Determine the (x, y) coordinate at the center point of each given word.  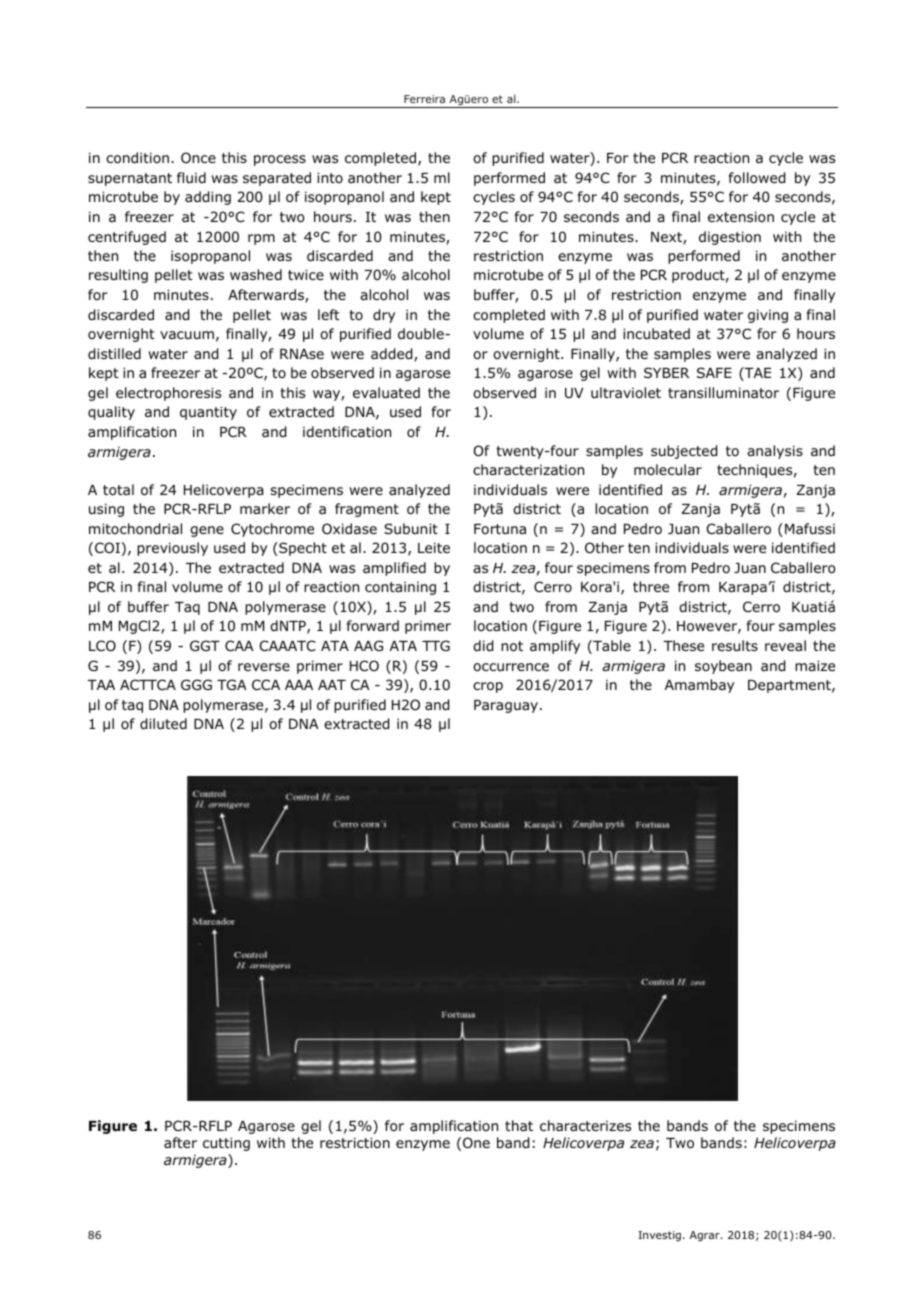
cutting (226, 1144)
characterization (528, 469)
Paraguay (507, 706)
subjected (684, 452)
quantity (208, 413)
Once (198, 157)
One (476, 1143)
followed (757, 178)
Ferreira (424, 99)
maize (815, 665)
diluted (163, 724)
